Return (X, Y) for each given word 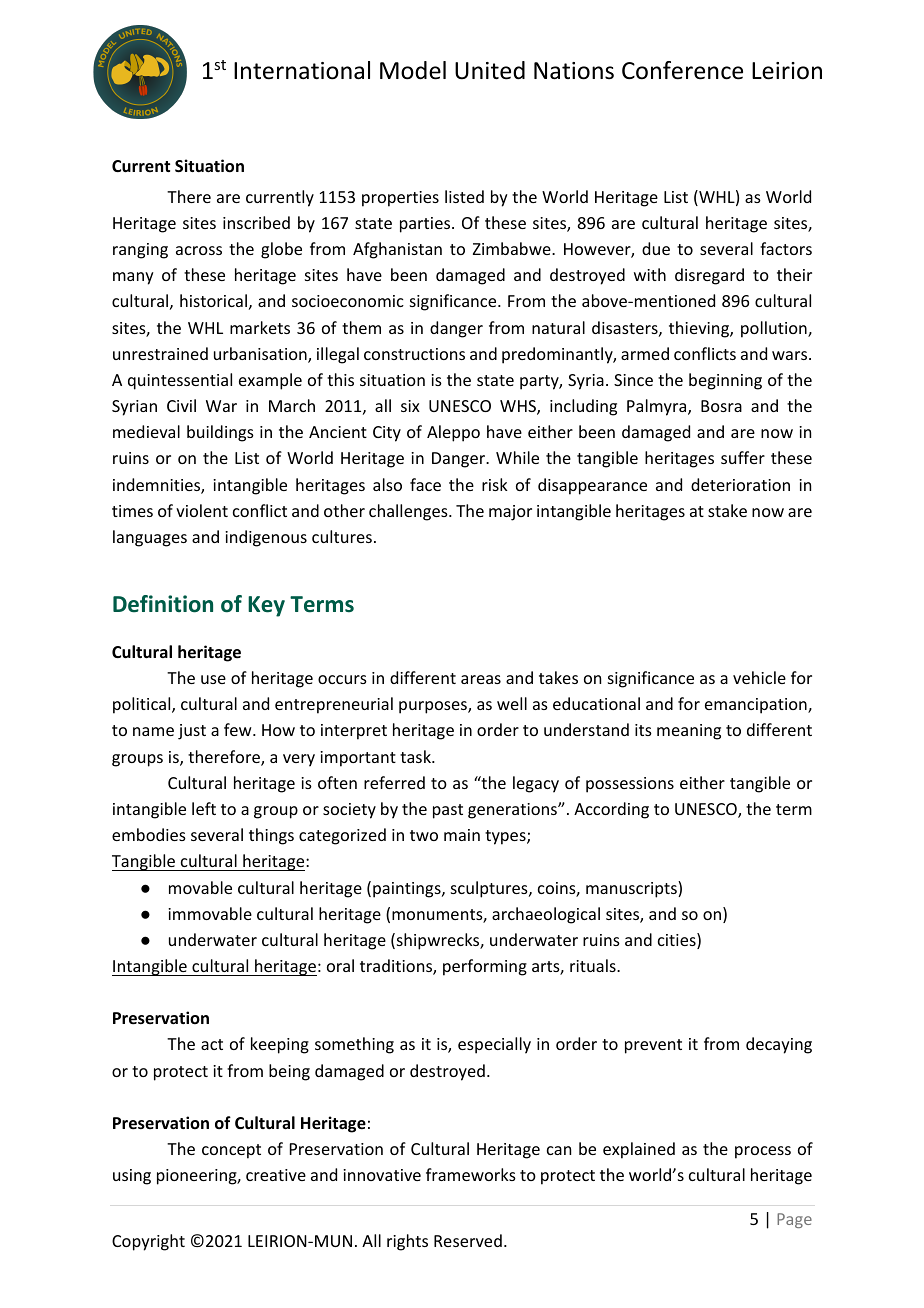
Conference (682, 70)
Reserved (468, 1240)
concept (231, 1151)
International (302, 70)
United (490, 70)
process (763, 1152)
